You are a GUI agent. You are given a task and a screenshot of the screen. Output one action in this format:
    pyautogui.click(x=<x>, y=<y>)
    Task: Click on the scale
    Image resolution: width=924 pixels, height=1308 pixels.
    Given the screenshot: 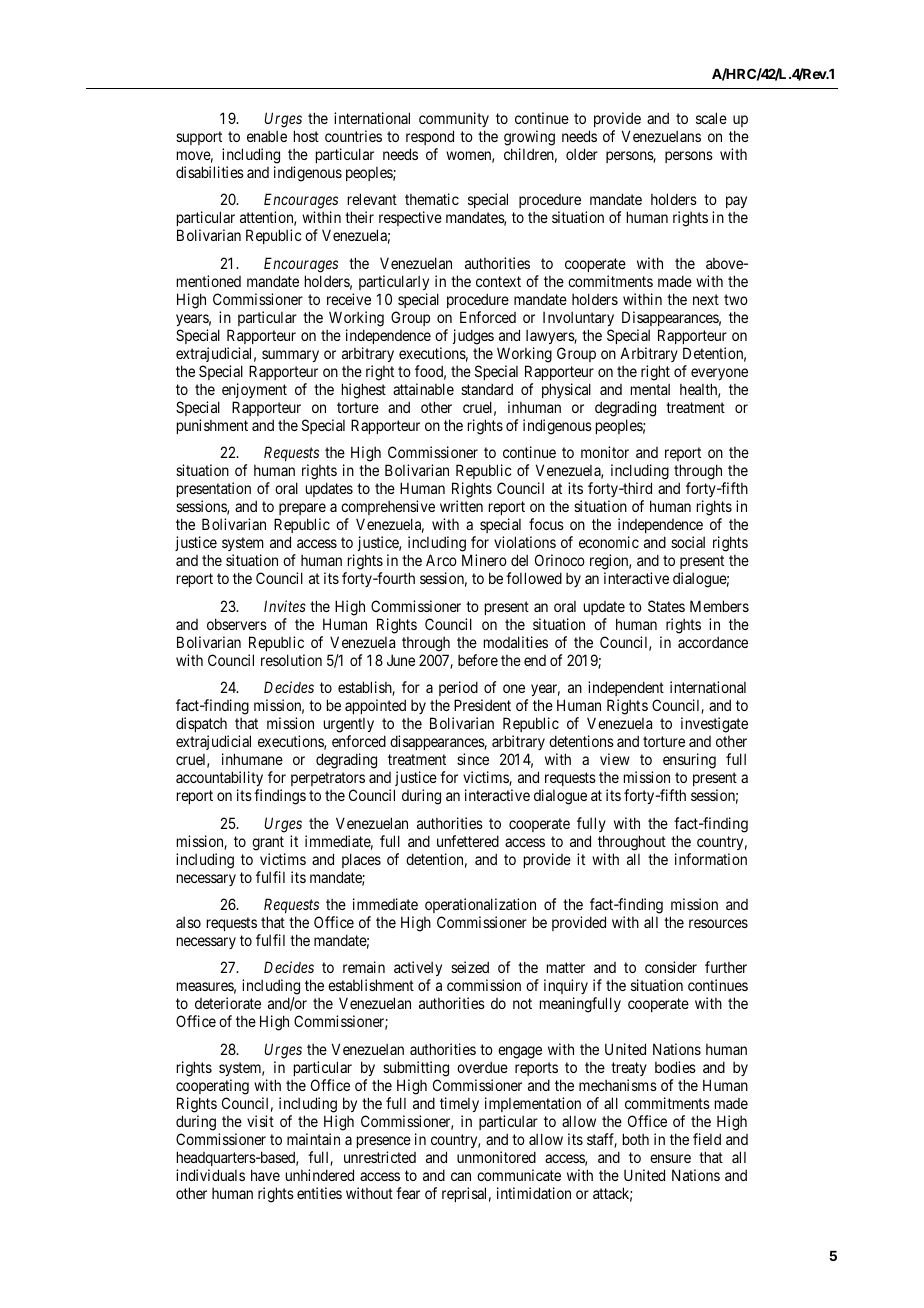 What is the action you would take?
    pyautogui.click(x=711, y=118)
